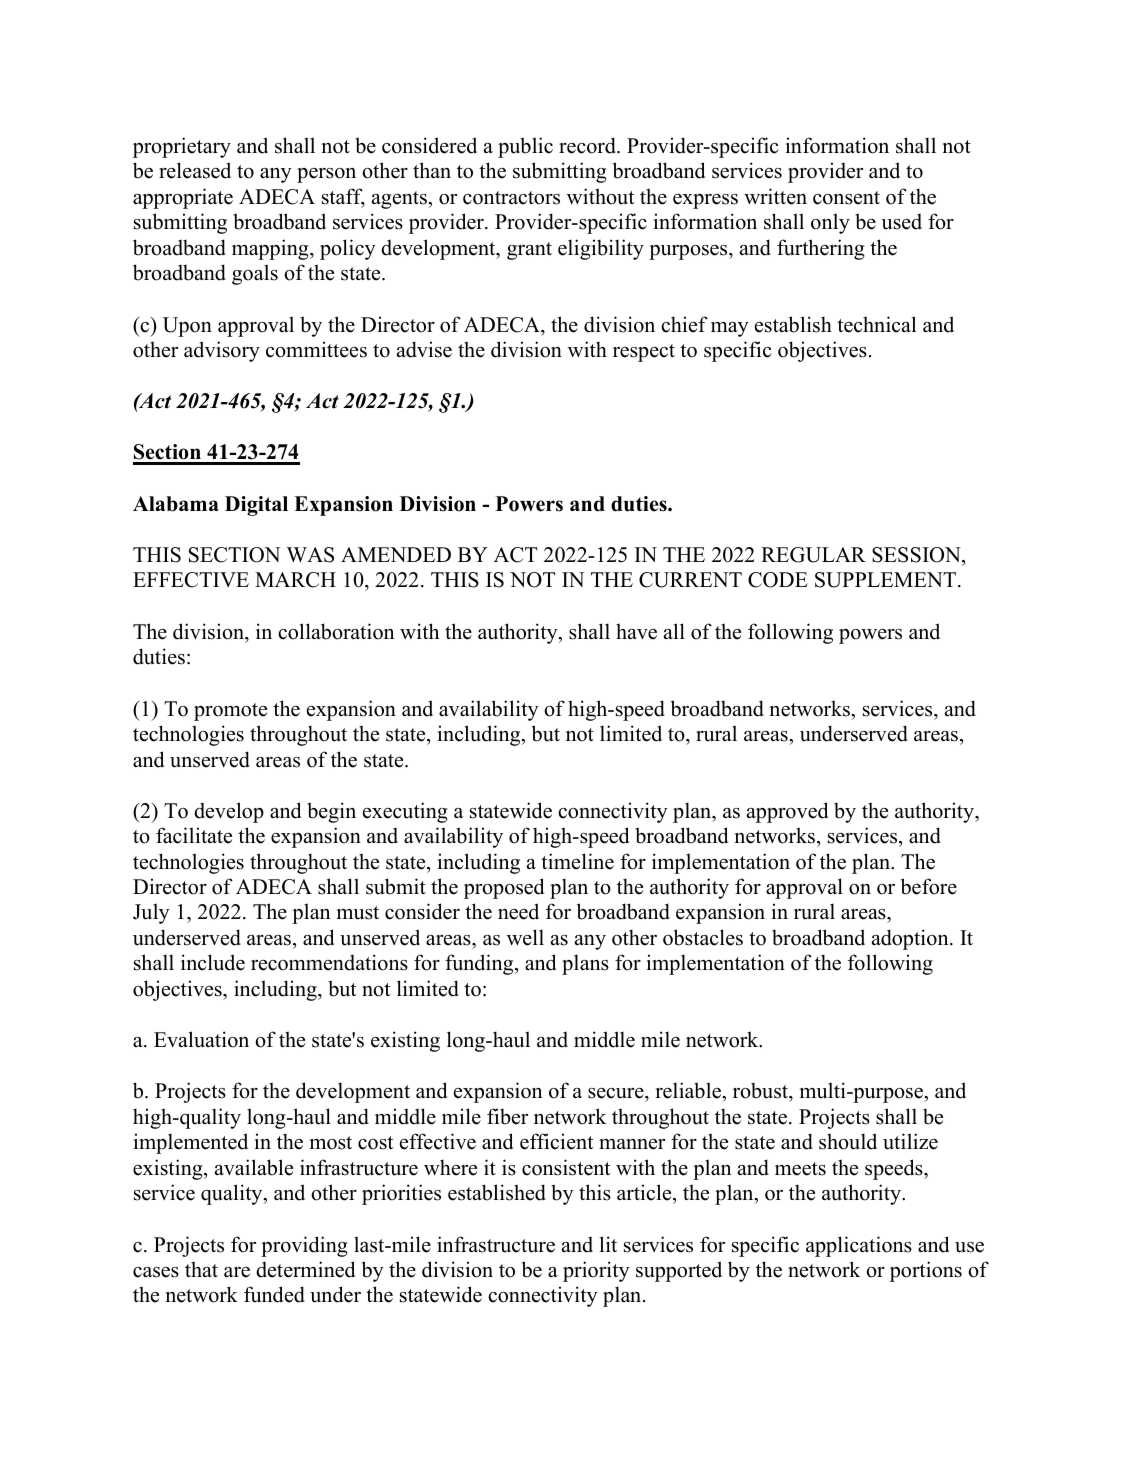  I want to click on applications, so click(859, 1246).
